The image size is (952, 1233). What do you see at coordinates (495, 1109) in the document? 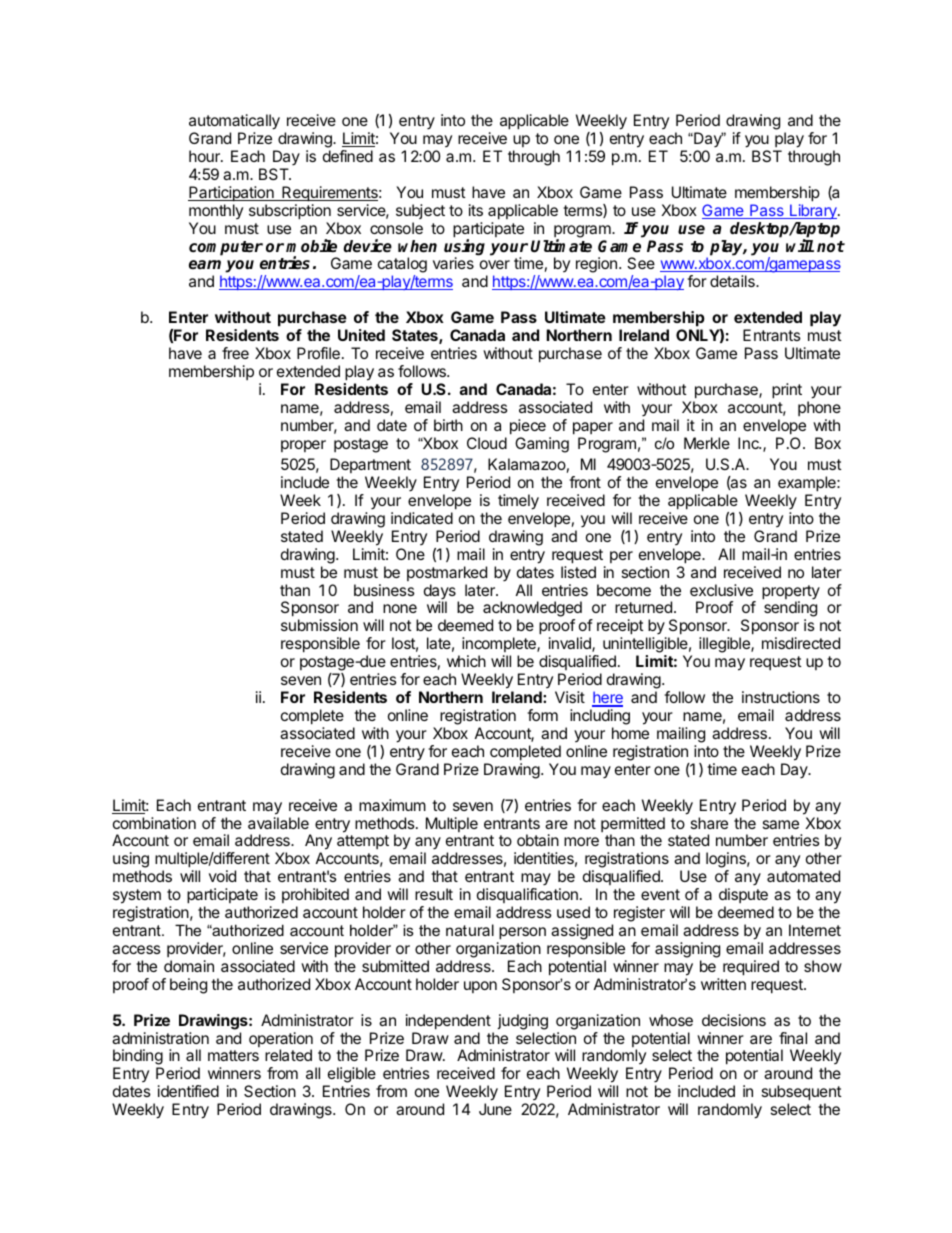
I see `June` at bounding box center [495, 1109].
